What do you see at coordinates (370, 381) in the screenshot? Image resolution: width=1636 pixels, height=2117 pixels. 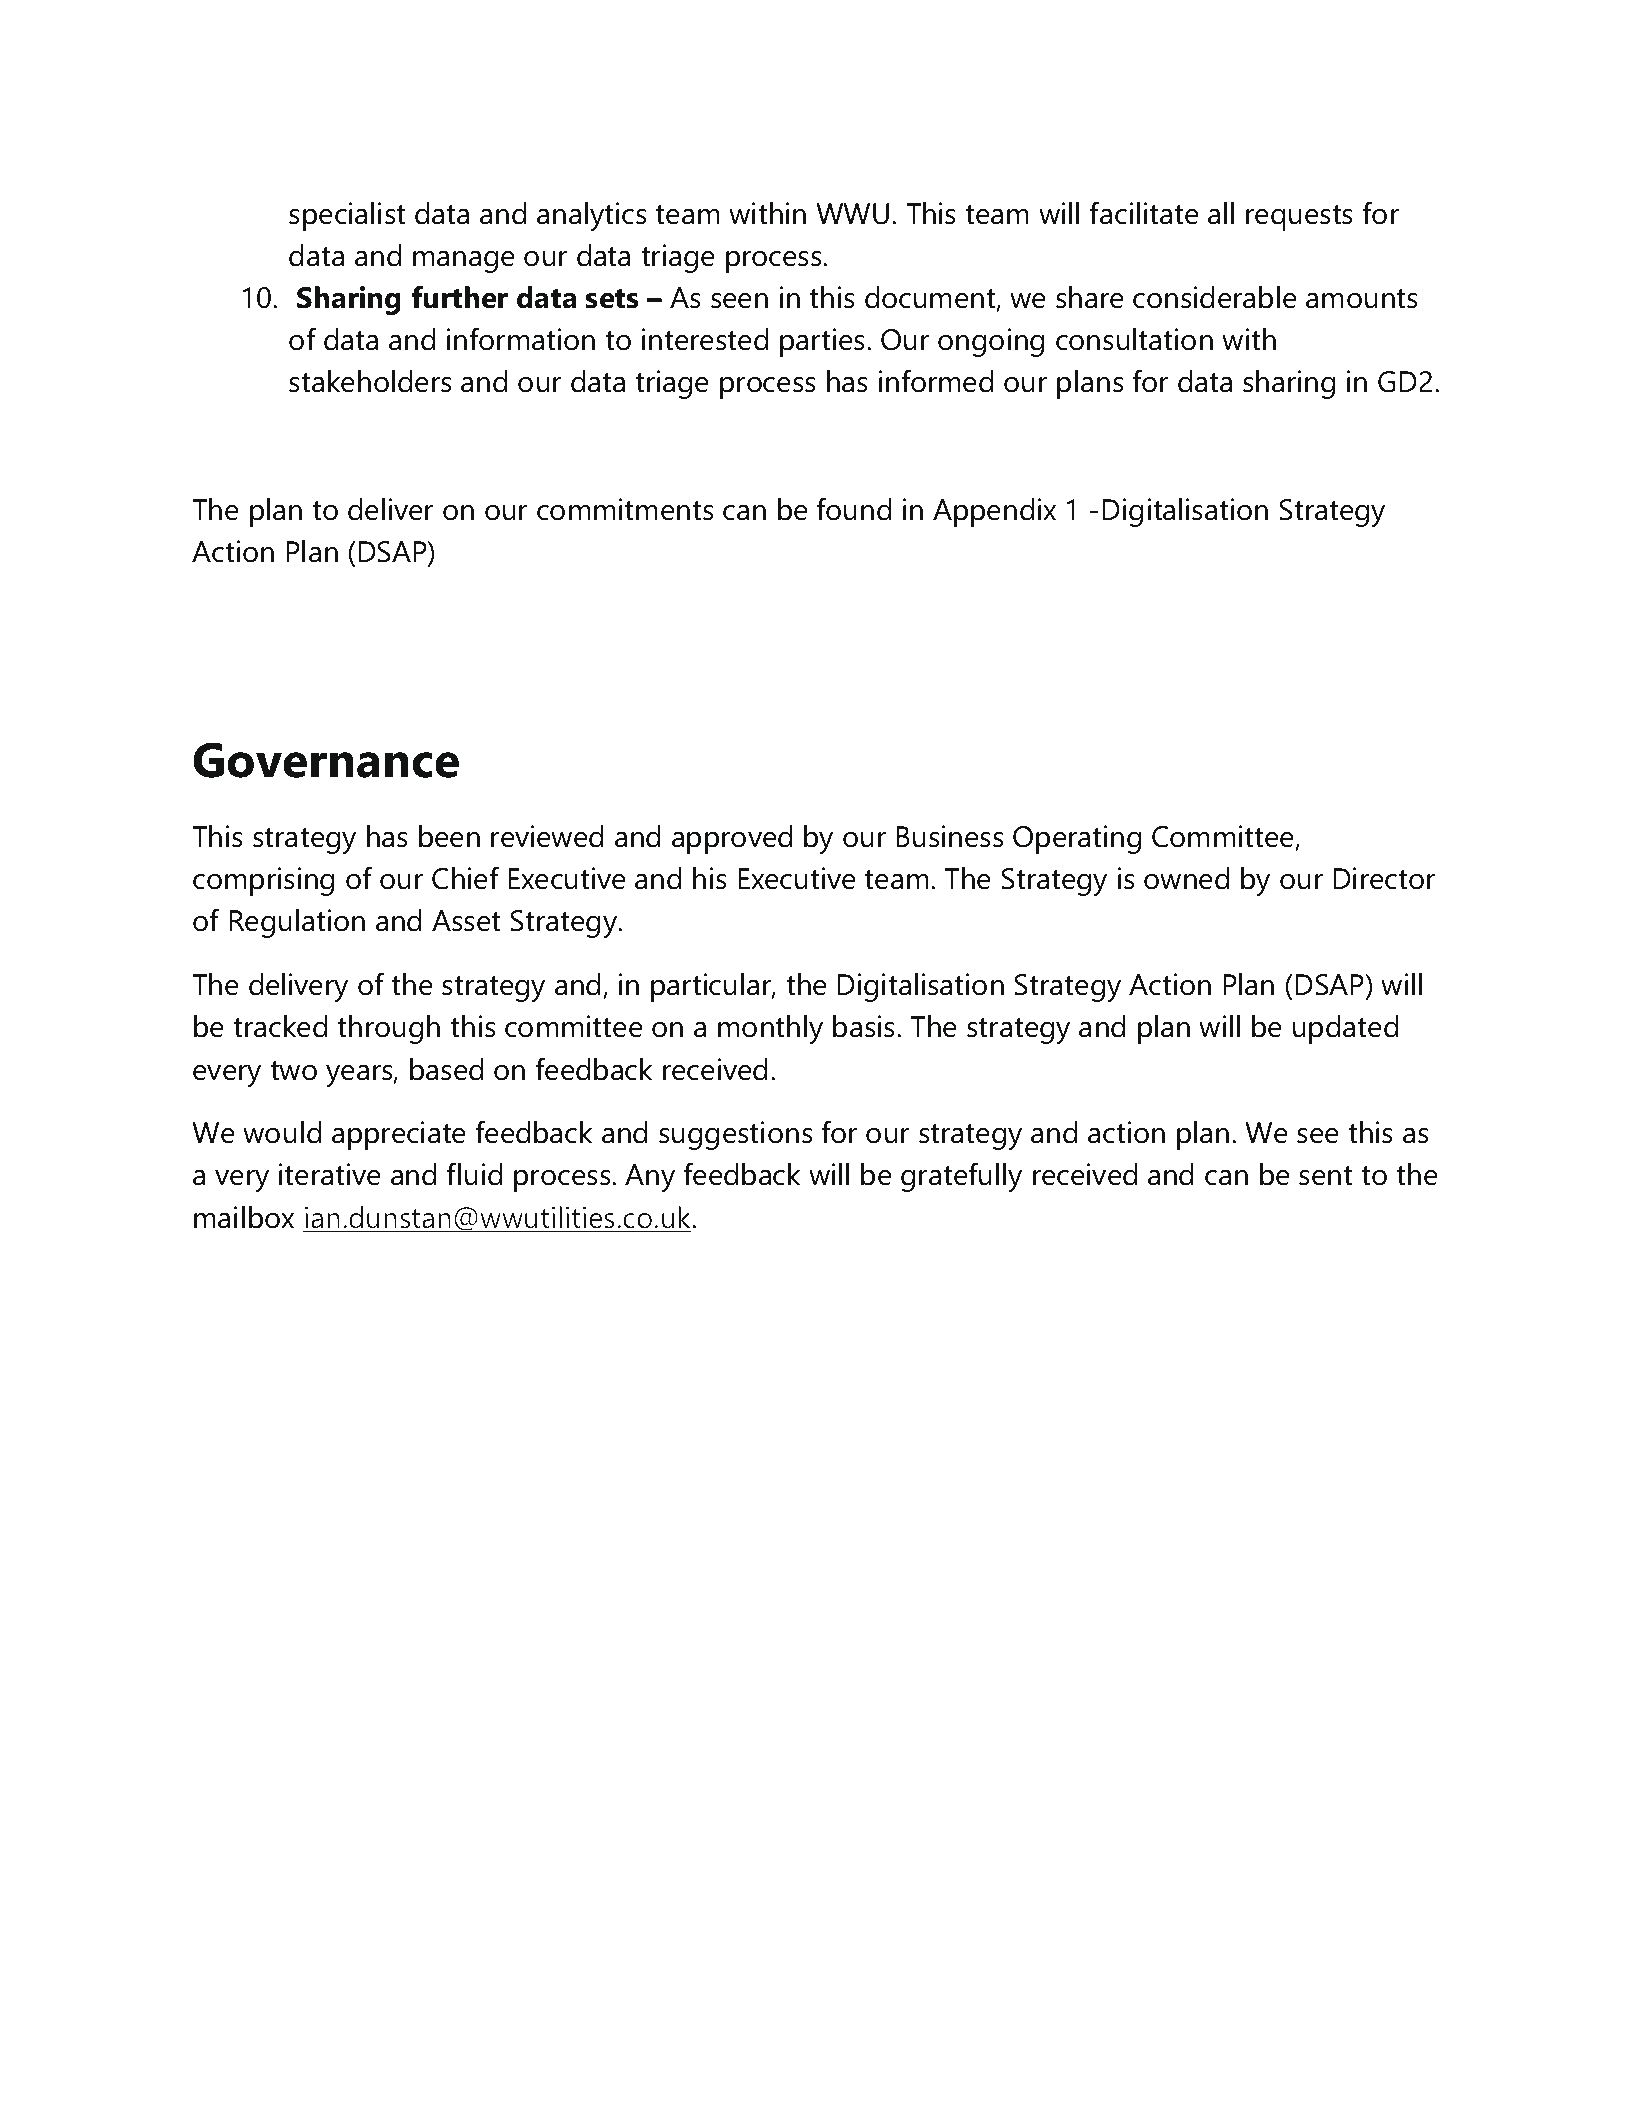 I see `stakeholders` at bounding box center [370, 381].
